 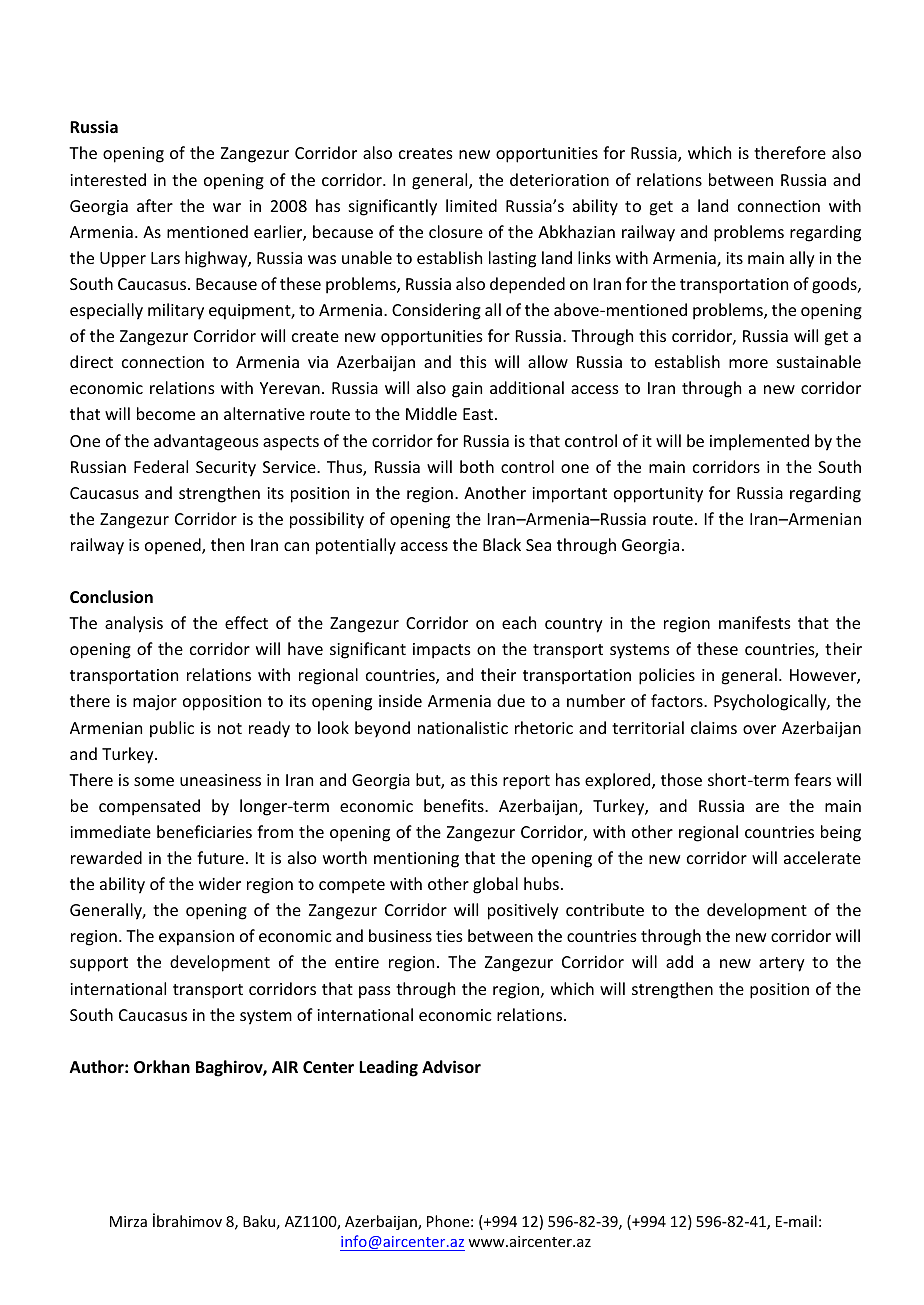 I want to click on goods, so click(x=835, y=285).
